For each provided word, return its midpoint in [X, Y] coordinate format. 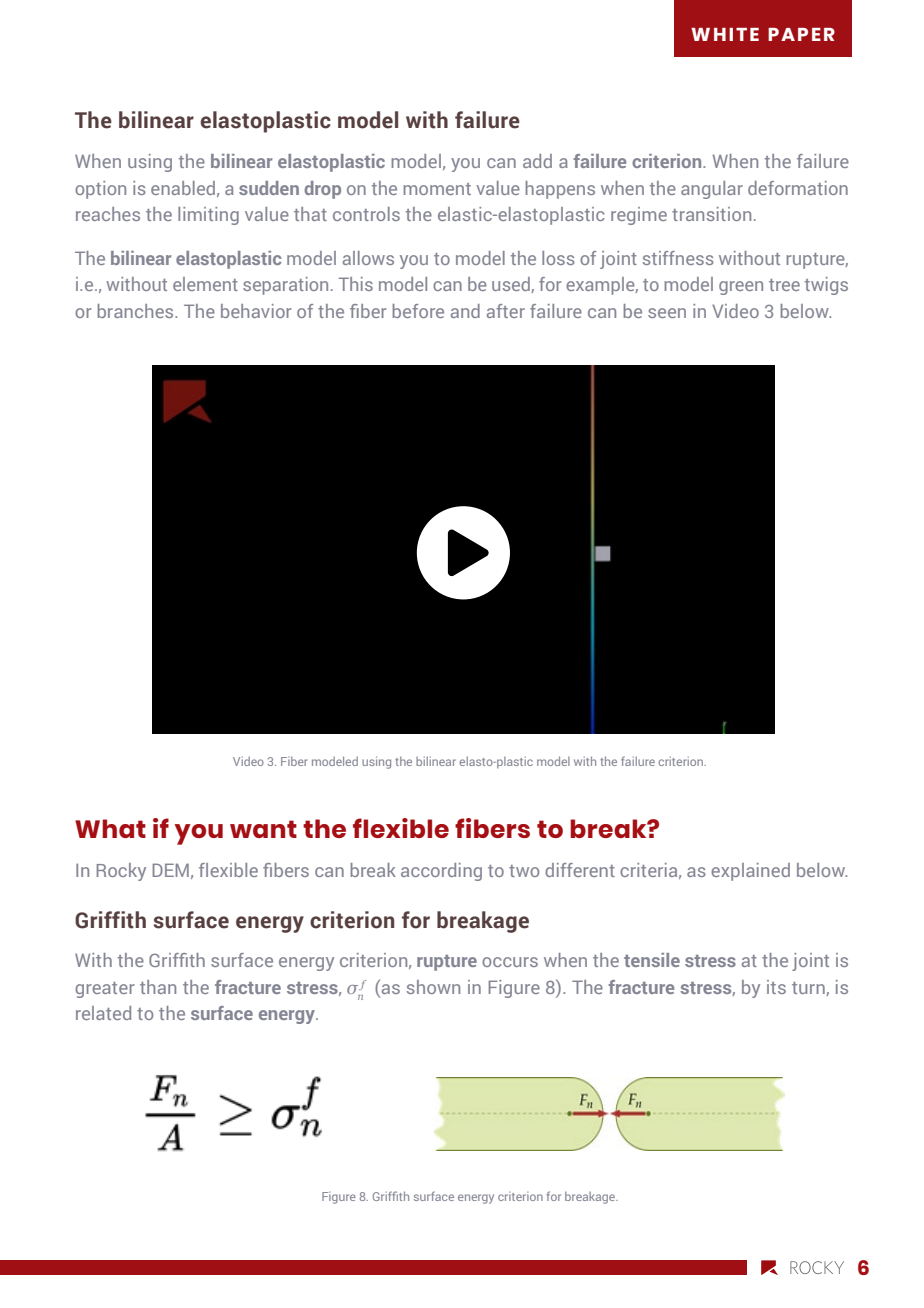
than [158, 987]
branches [136, 311]
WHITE [725, 34]
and [465, 311]
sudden [269, 188]
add [537, 161]
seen [667, 313]
